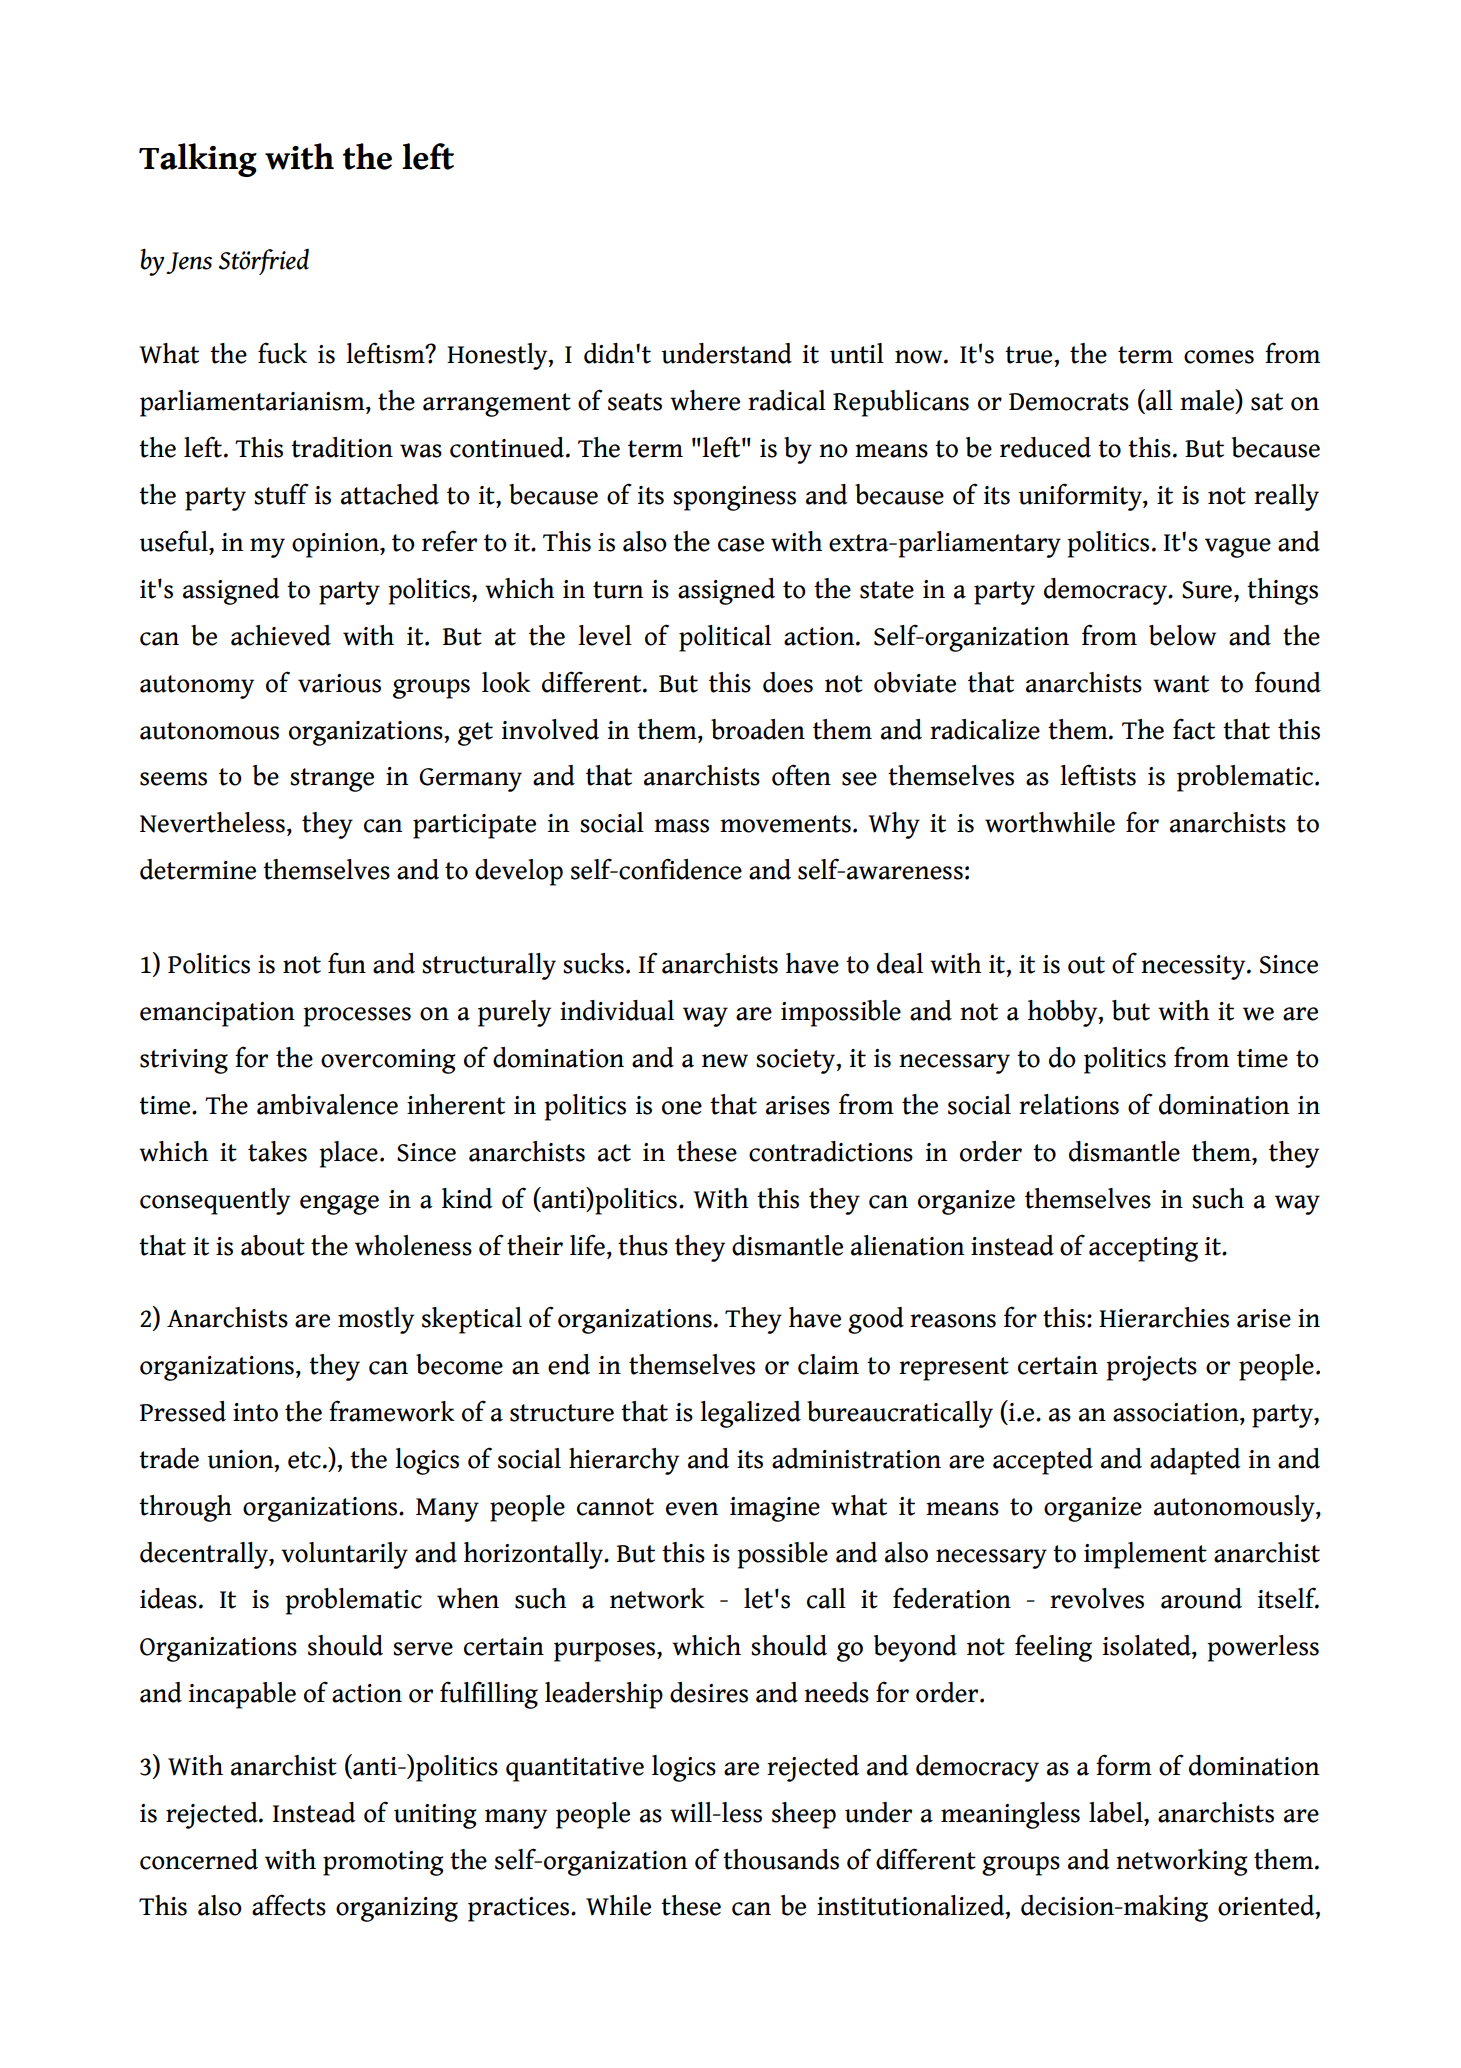  What do you see at coordinates (1182, 635) in the image?
I see `below` at bounding box center [1182, 635].
